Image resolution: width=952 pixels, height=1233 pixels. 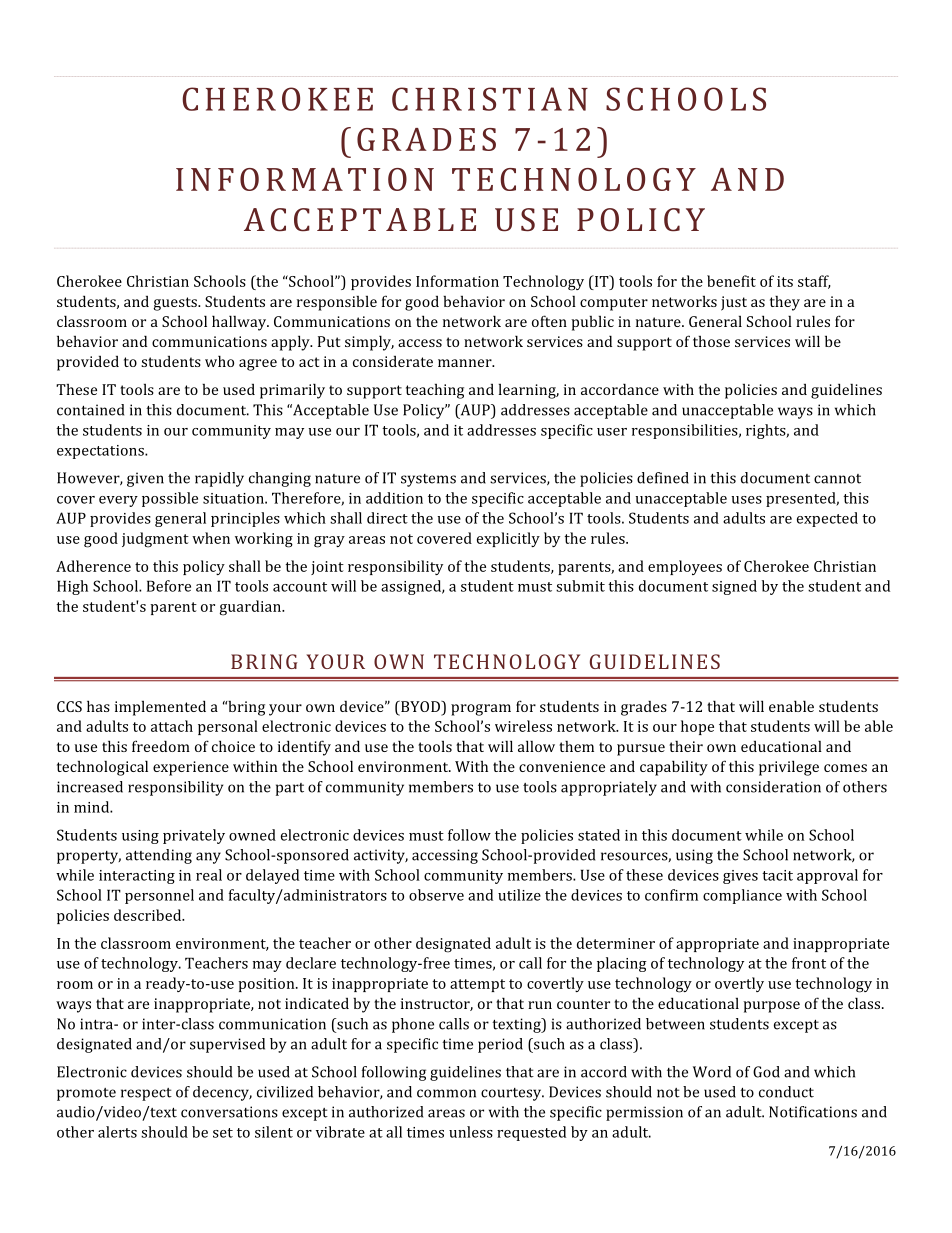 What do you see at coordinates (734, 303) in the screenshot?
I see `just` at bounding box center [734, 303].
